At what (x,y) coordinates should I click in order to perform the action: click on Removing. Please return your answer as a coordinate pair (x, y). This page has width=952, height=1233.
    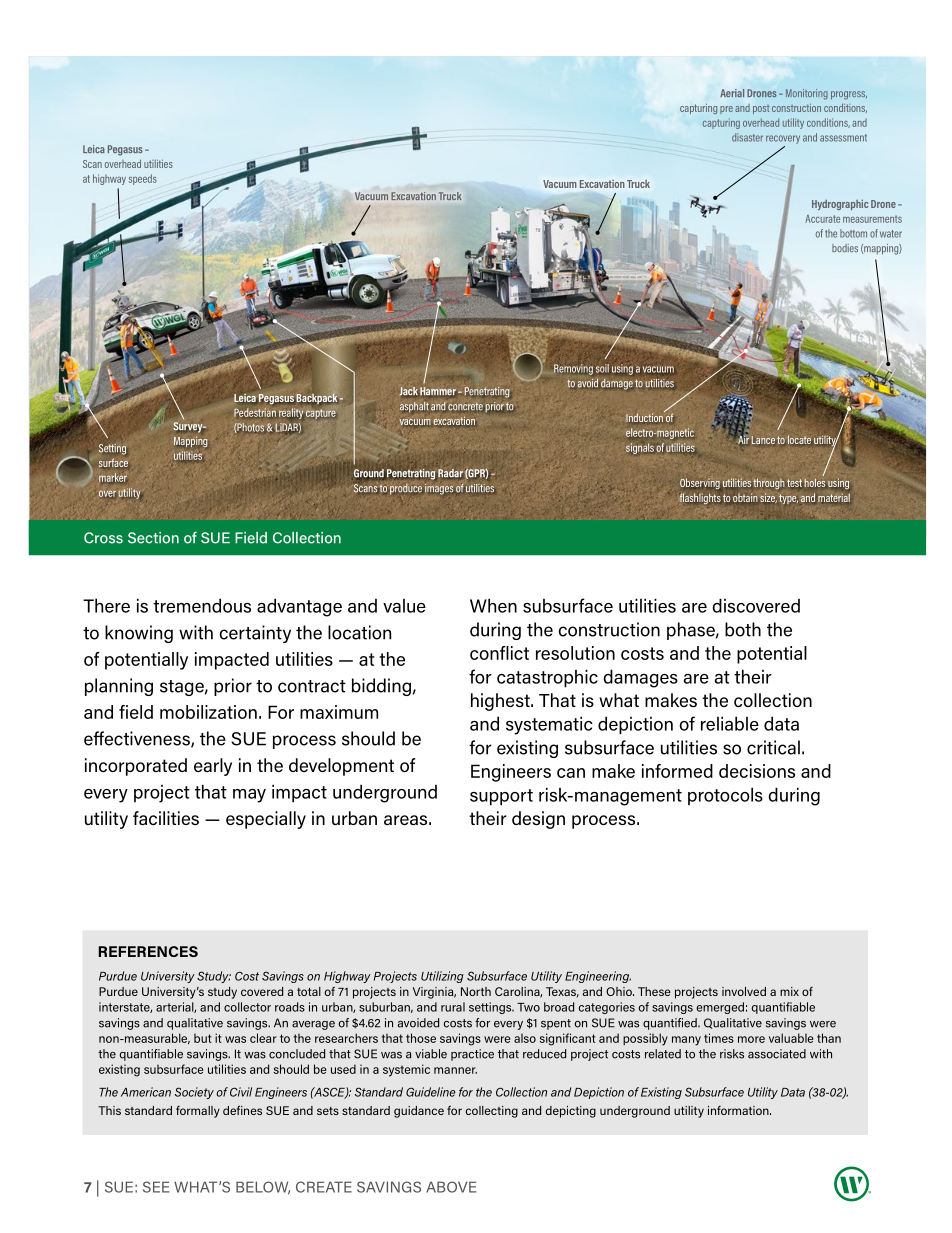
    Looking at the image, I should click on (573, 369).
